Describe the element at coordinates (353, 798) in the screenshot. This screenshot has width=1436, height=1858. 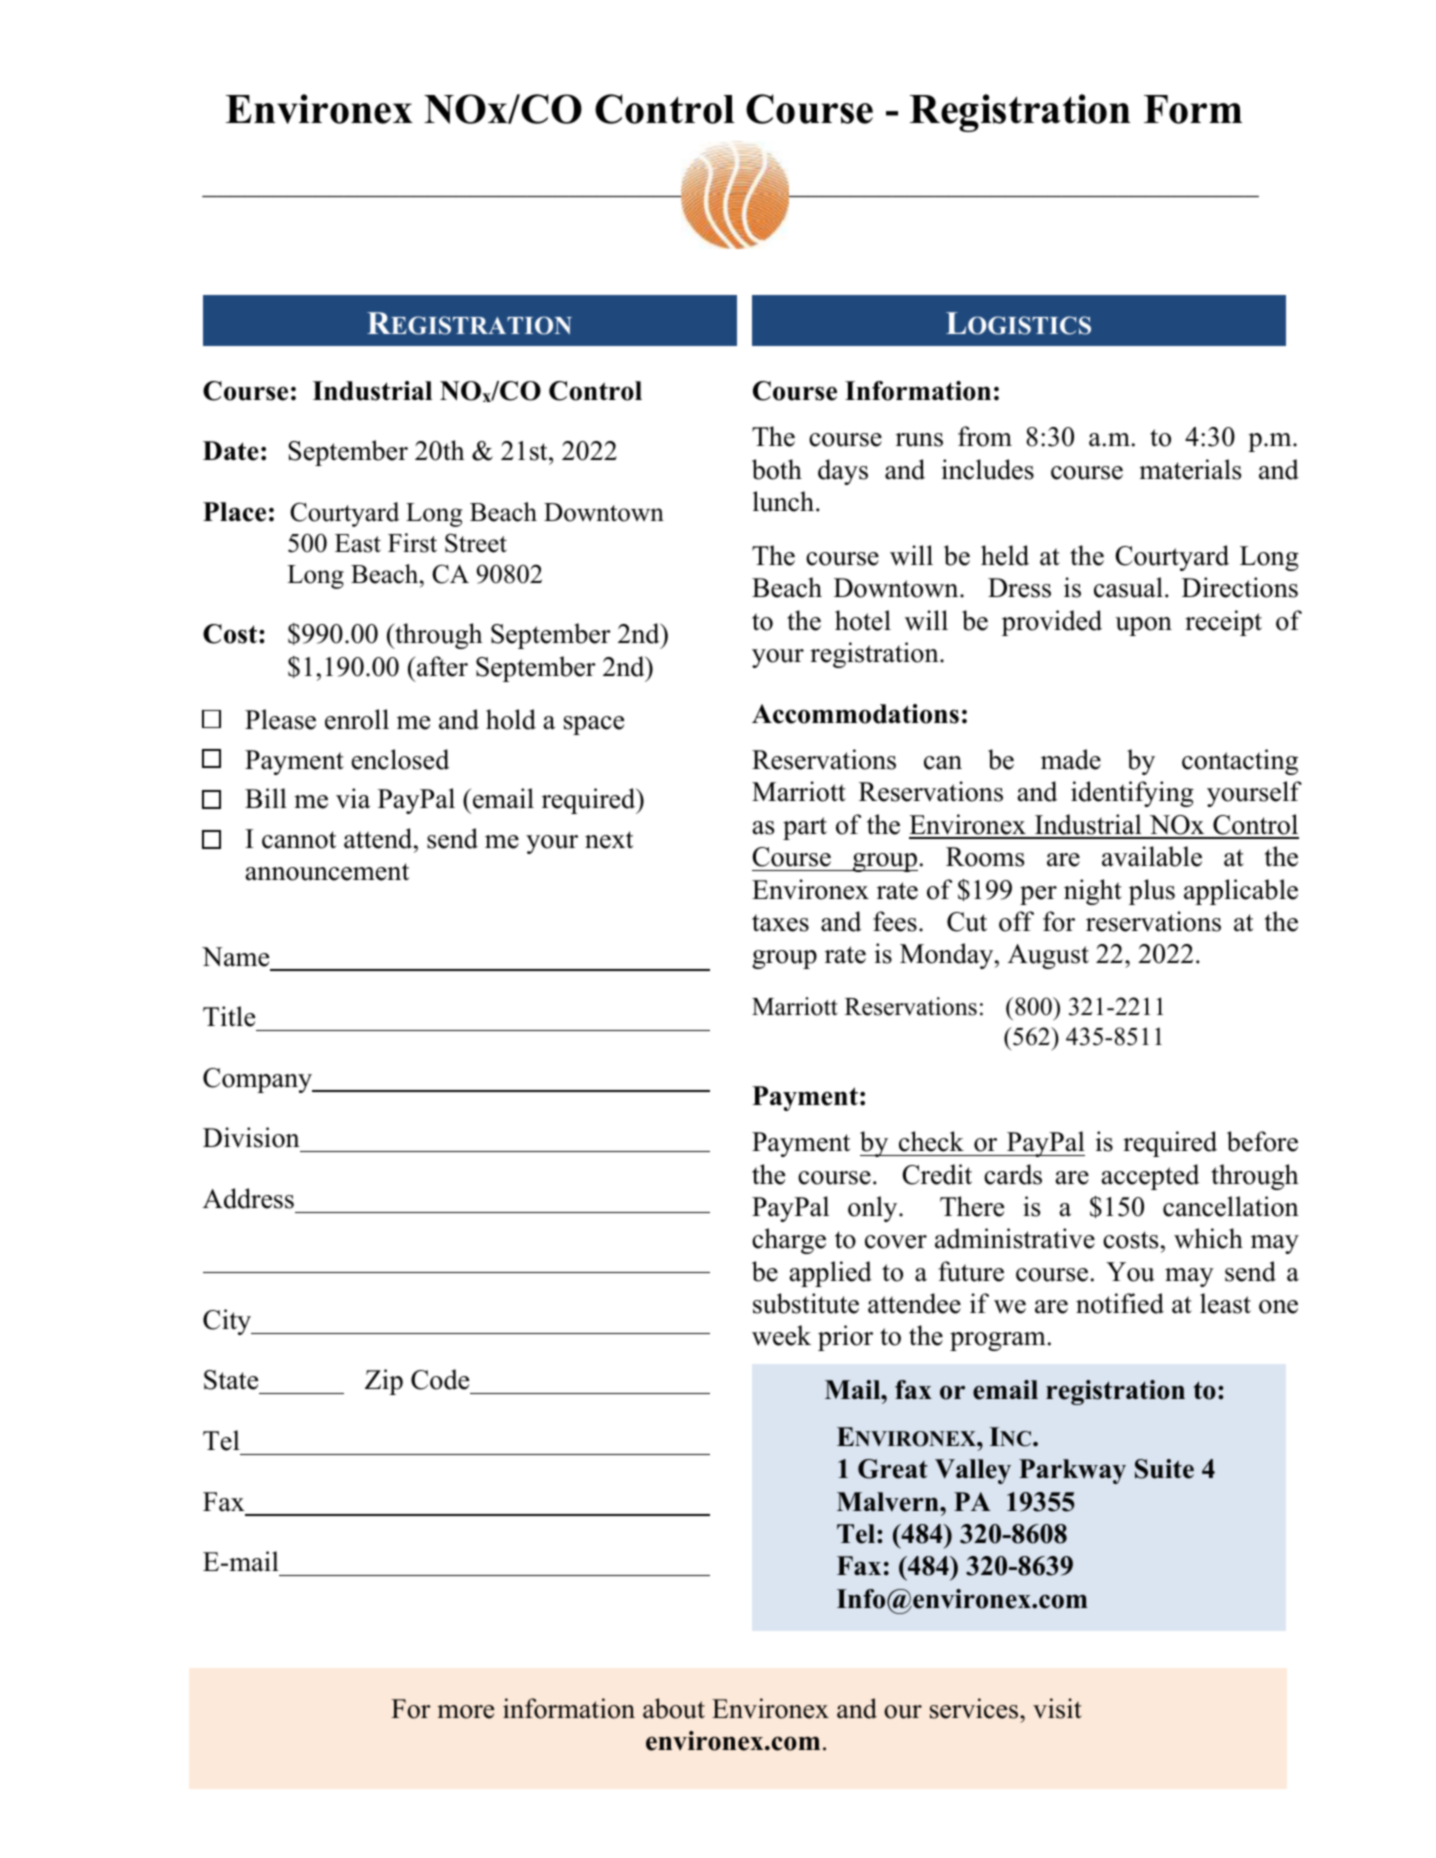
I see `via` at that location.
